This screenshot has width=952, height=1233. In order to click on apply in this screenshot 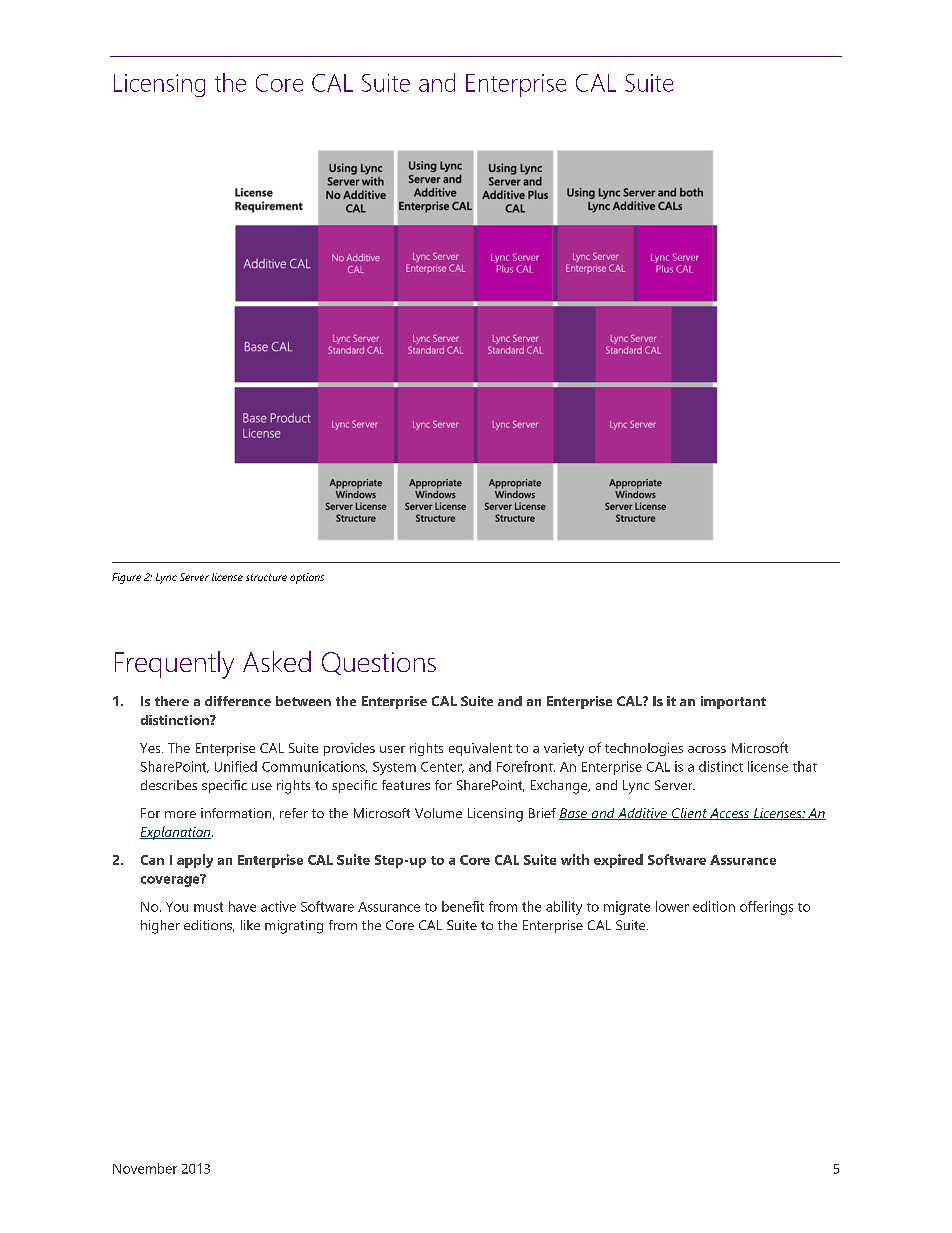, I will do `click(195, 861)`.
